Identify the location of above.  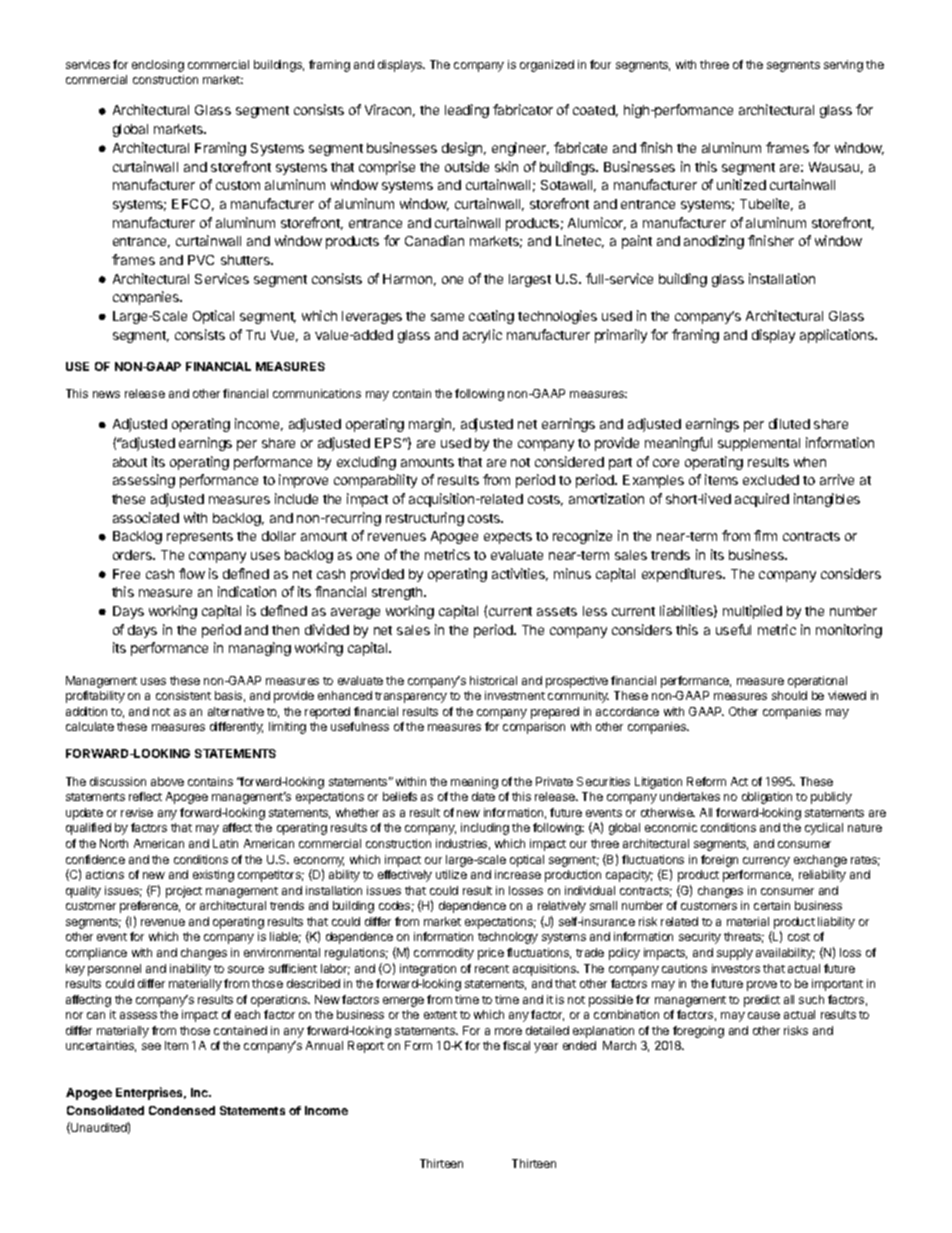
(167, 781).
